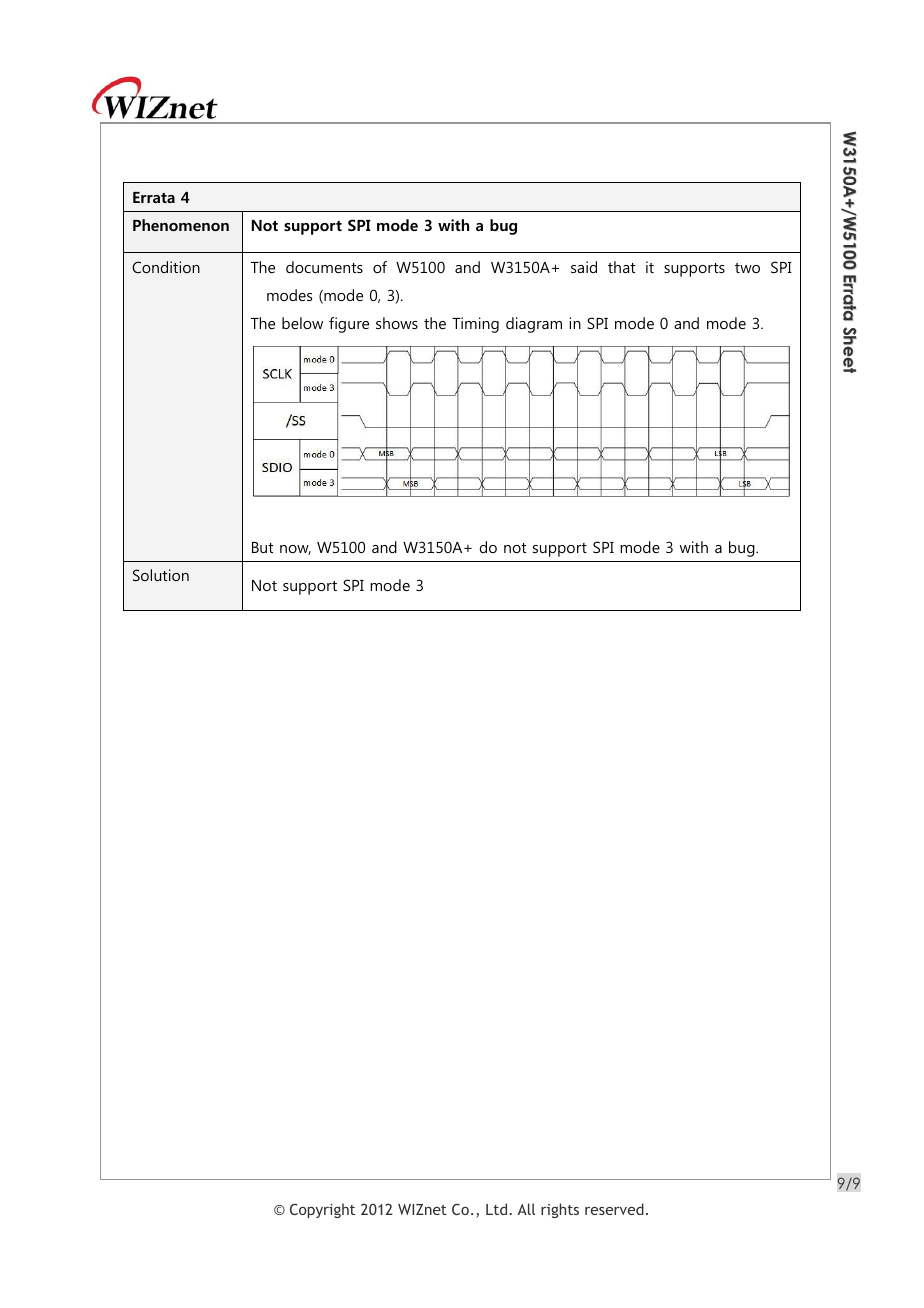 This image has width=924, height=1308. Describe the element at coordinates (614, 1209) in the image. I see `reserved` at that location.
